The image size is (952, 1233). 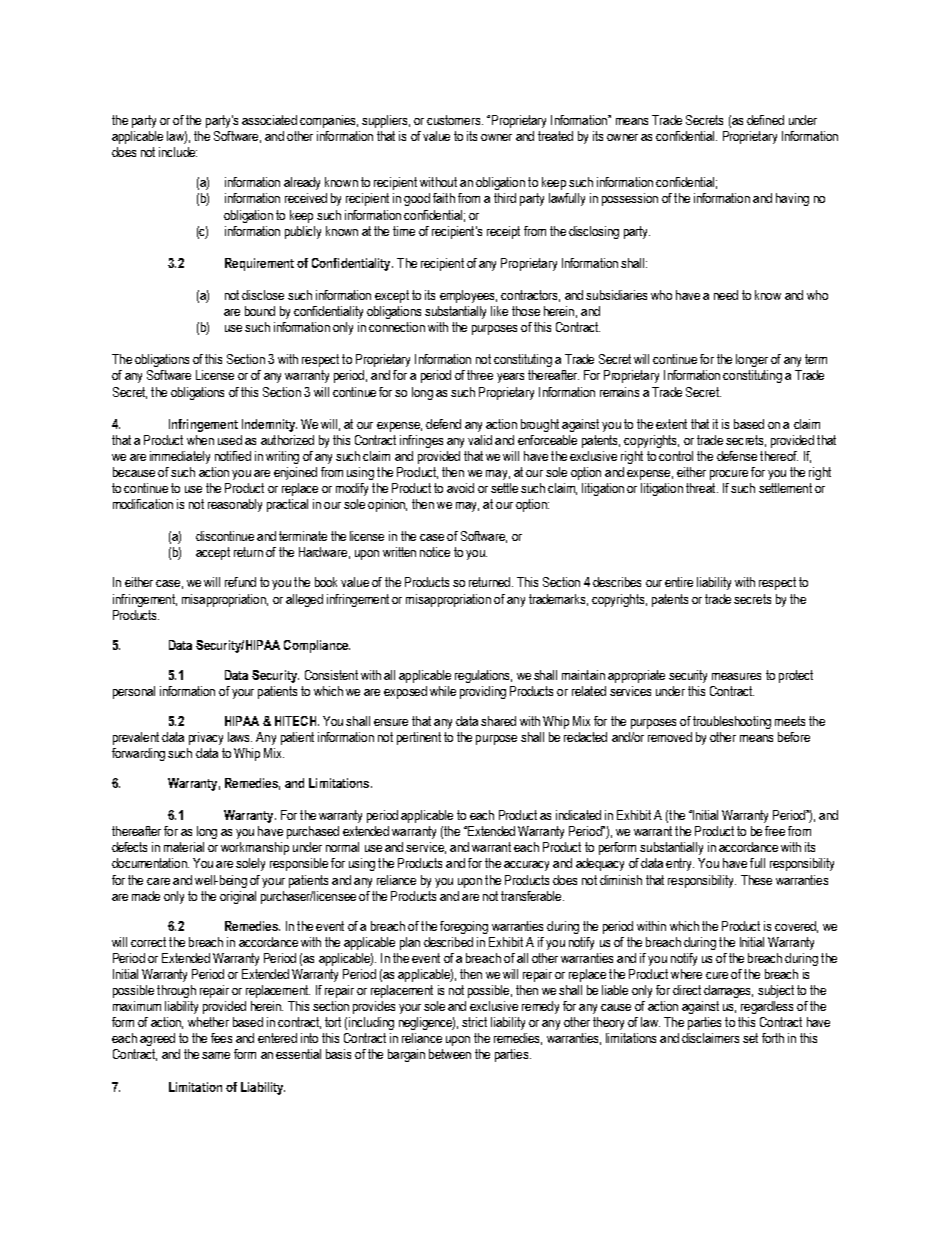 What do you see at coordinates (765, 120) in the page?
I see `defined` at bounding box center [765, 120].
